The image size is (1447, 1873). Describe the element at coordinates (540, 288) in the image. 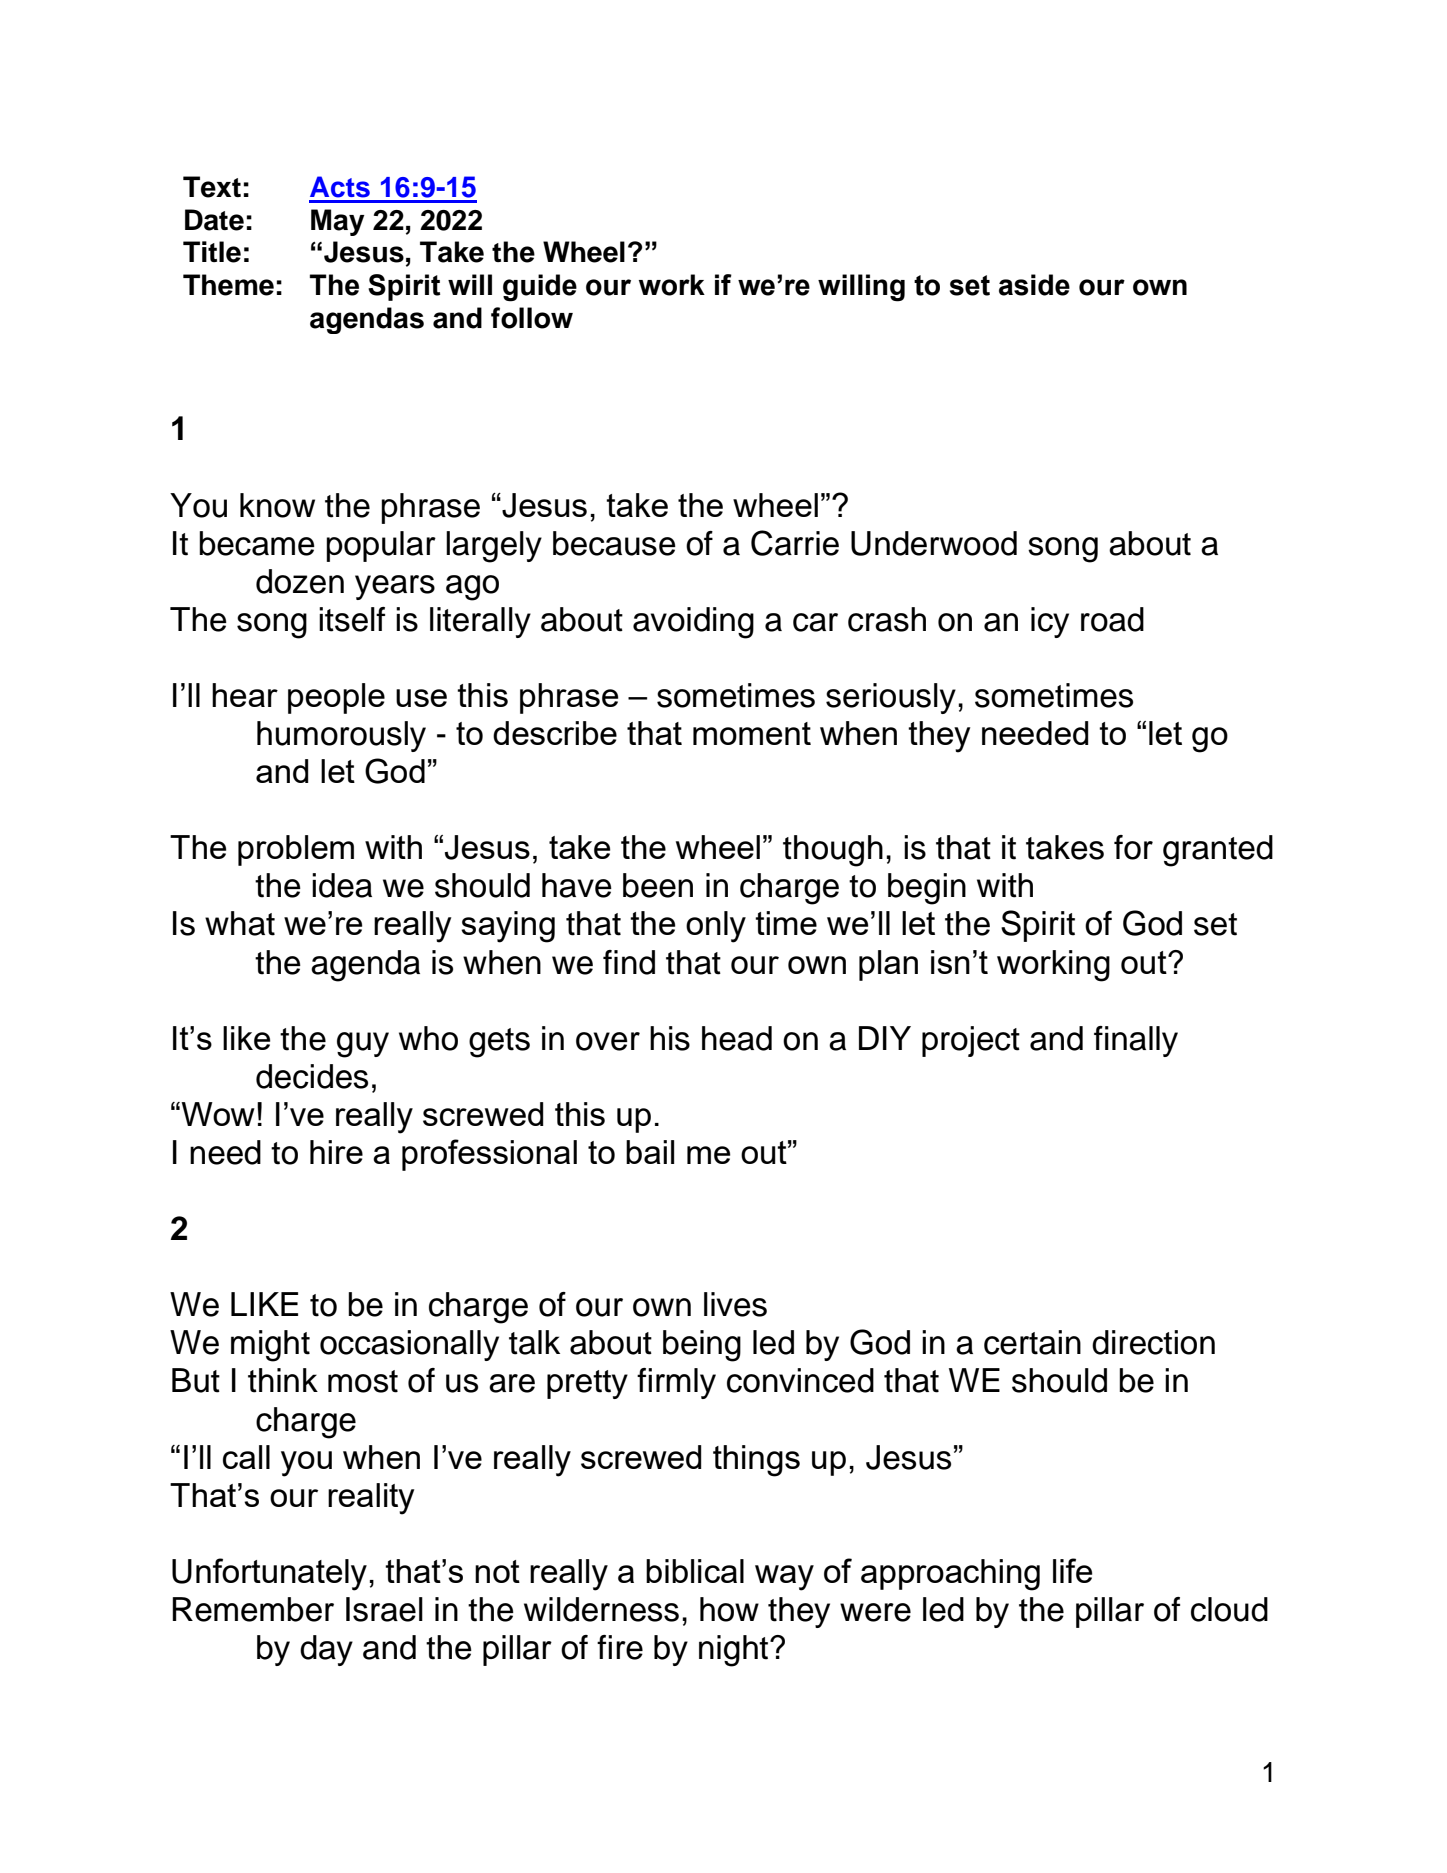

I see `guide` at that location.
